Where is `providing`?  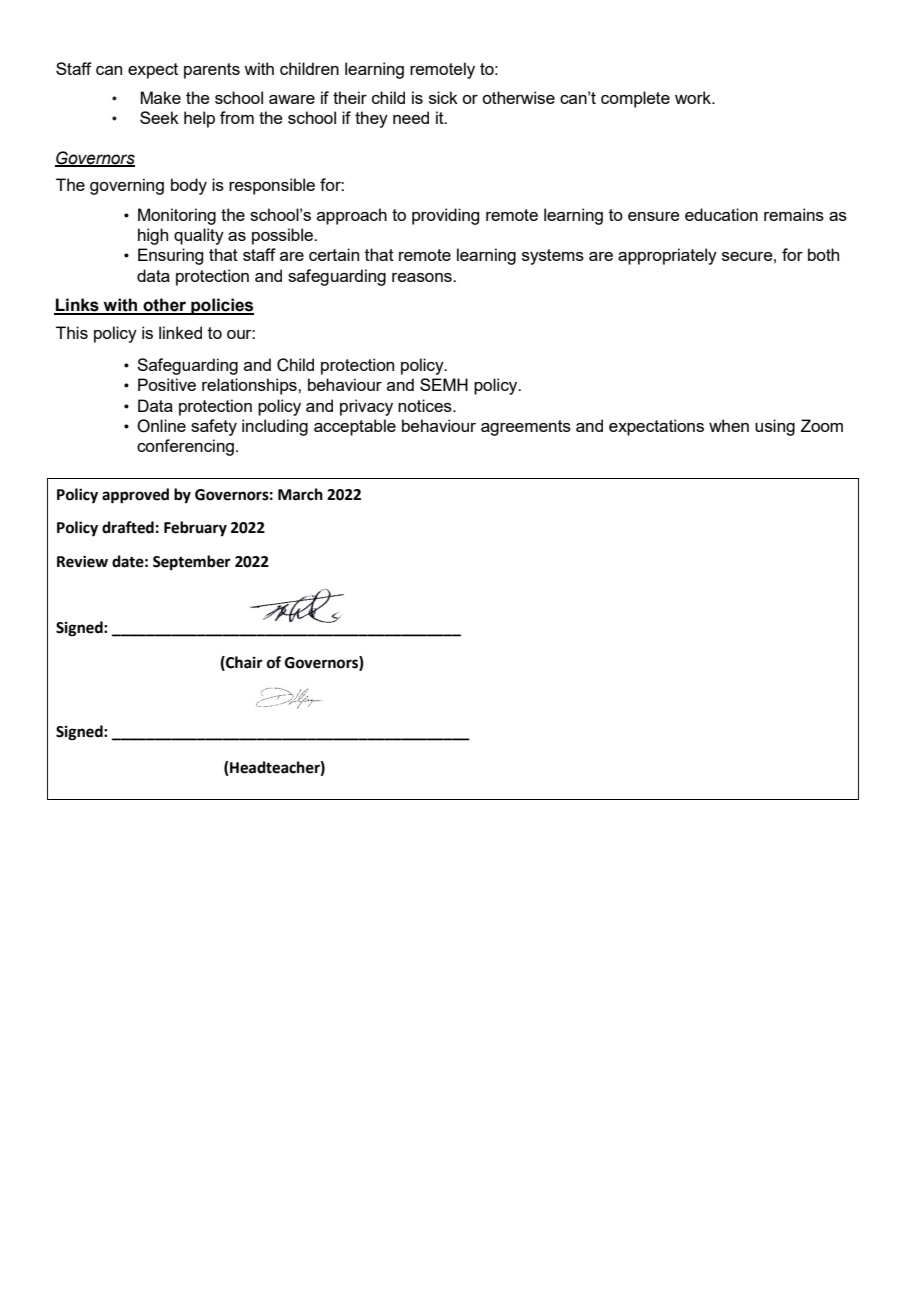 providing is located at coordinates (445, 216).
